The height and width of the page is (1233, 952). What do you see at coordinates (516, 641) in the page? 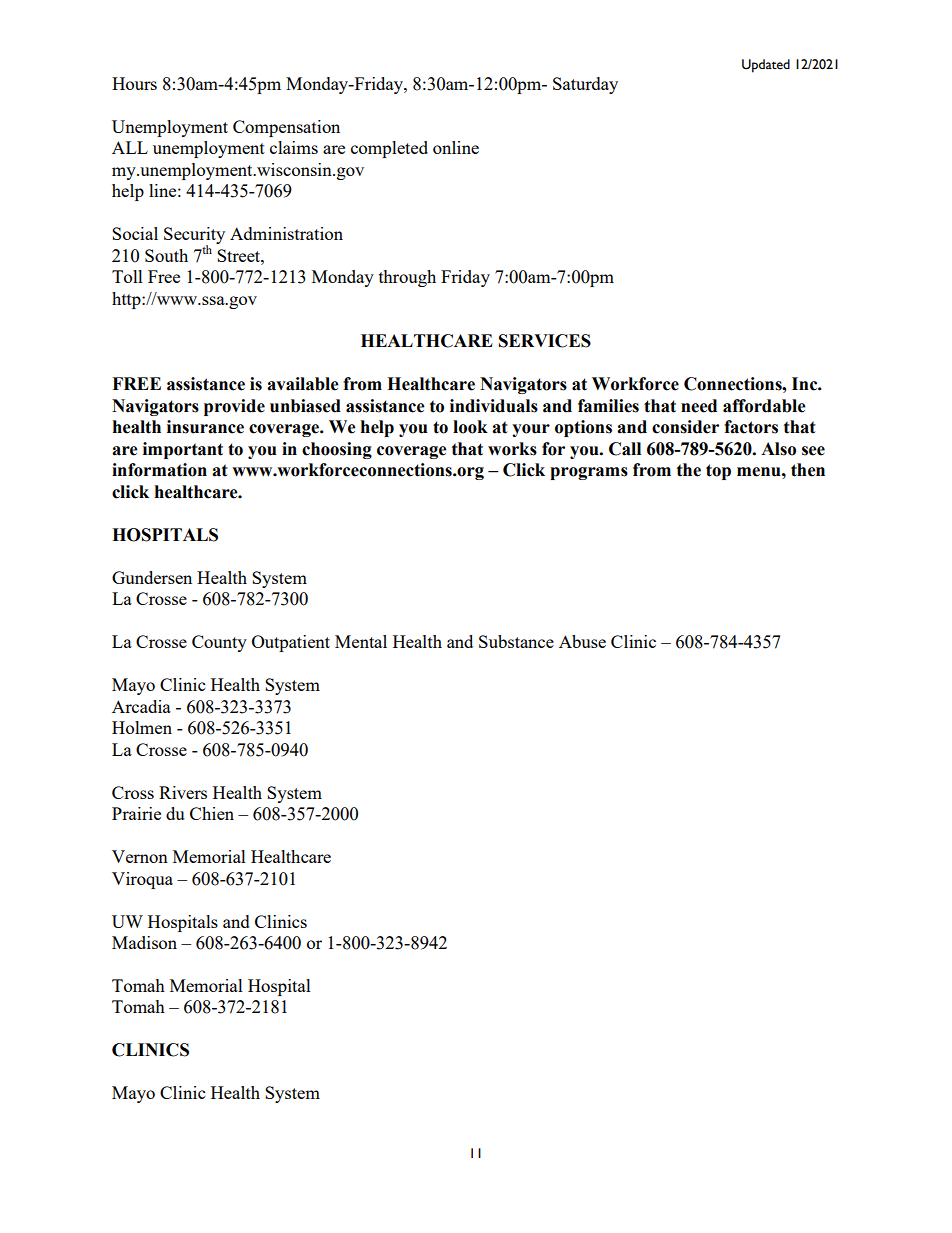
I see `Substance` at bounding box center [516, 641].
